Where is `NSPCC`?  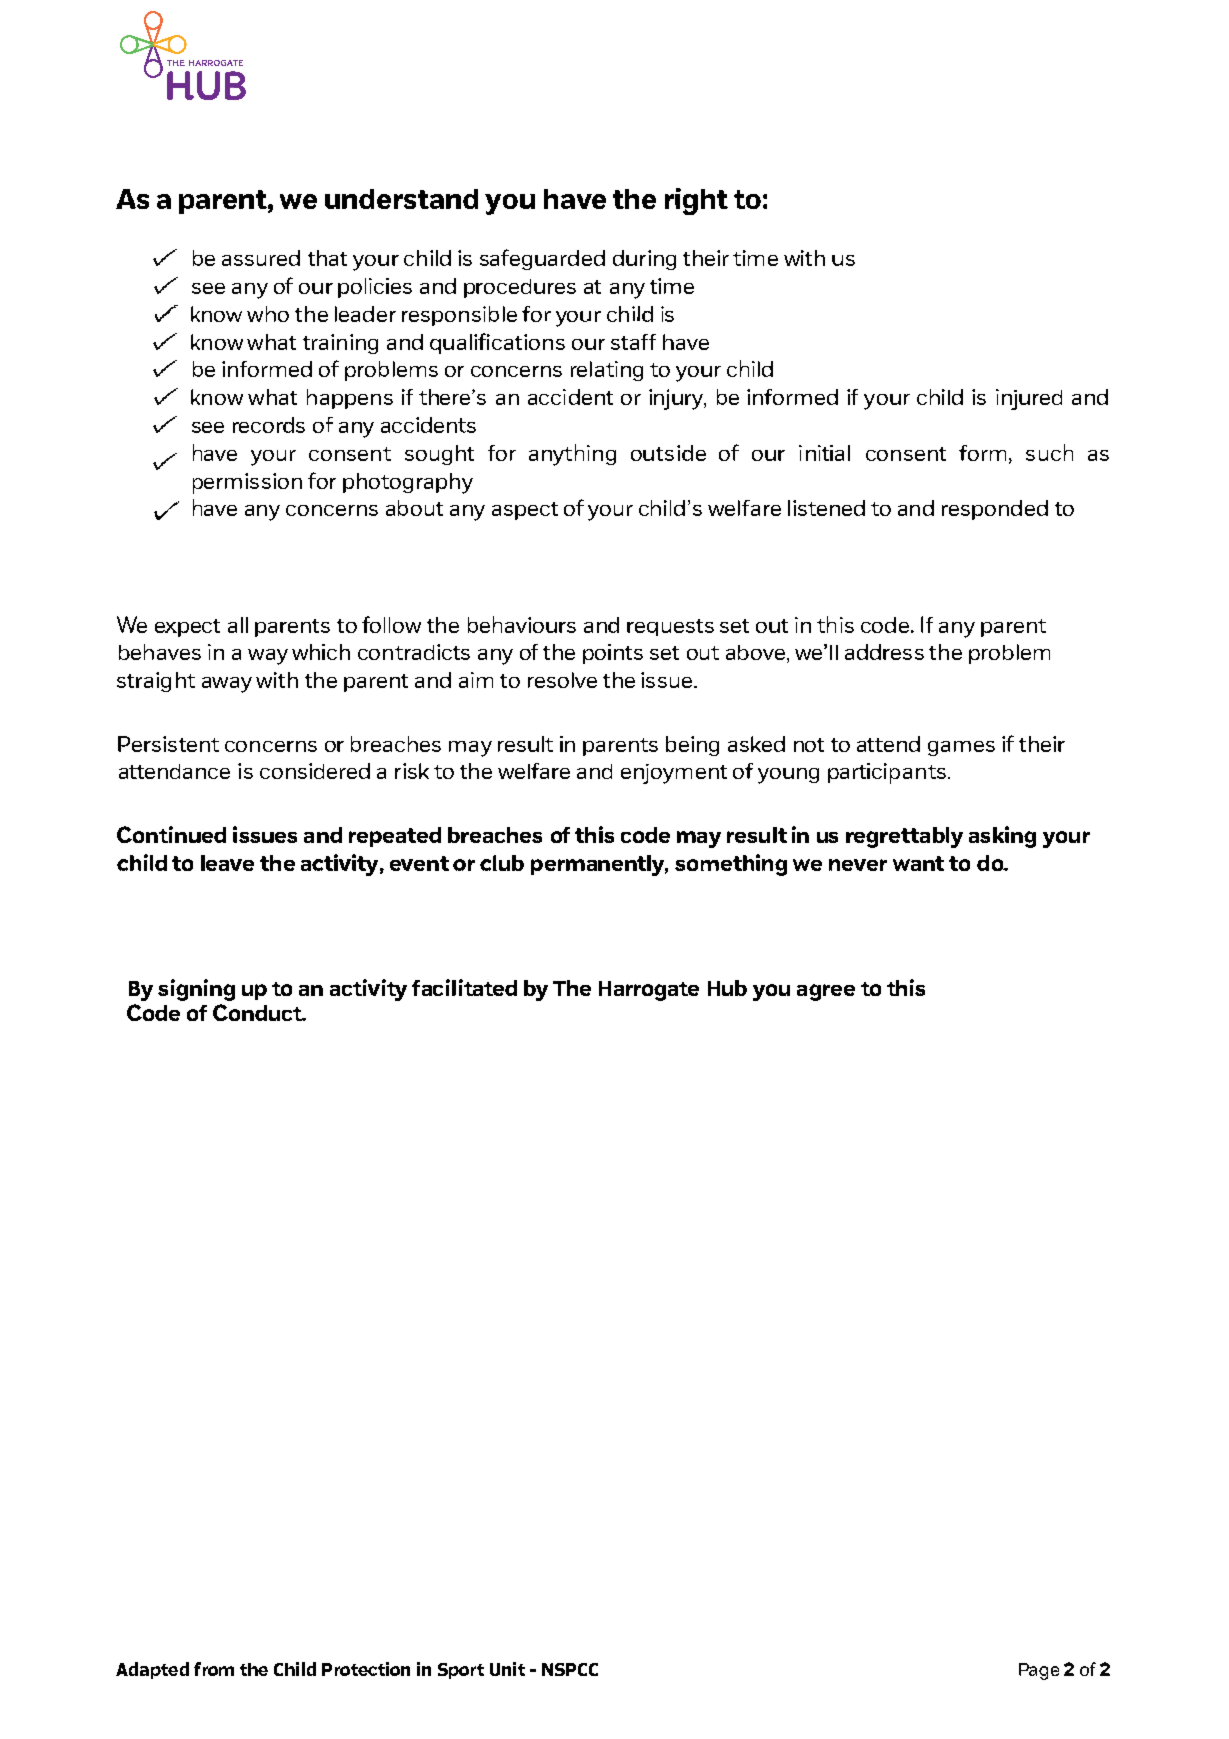
NSPCC is located at coordinates (570, 1669).
